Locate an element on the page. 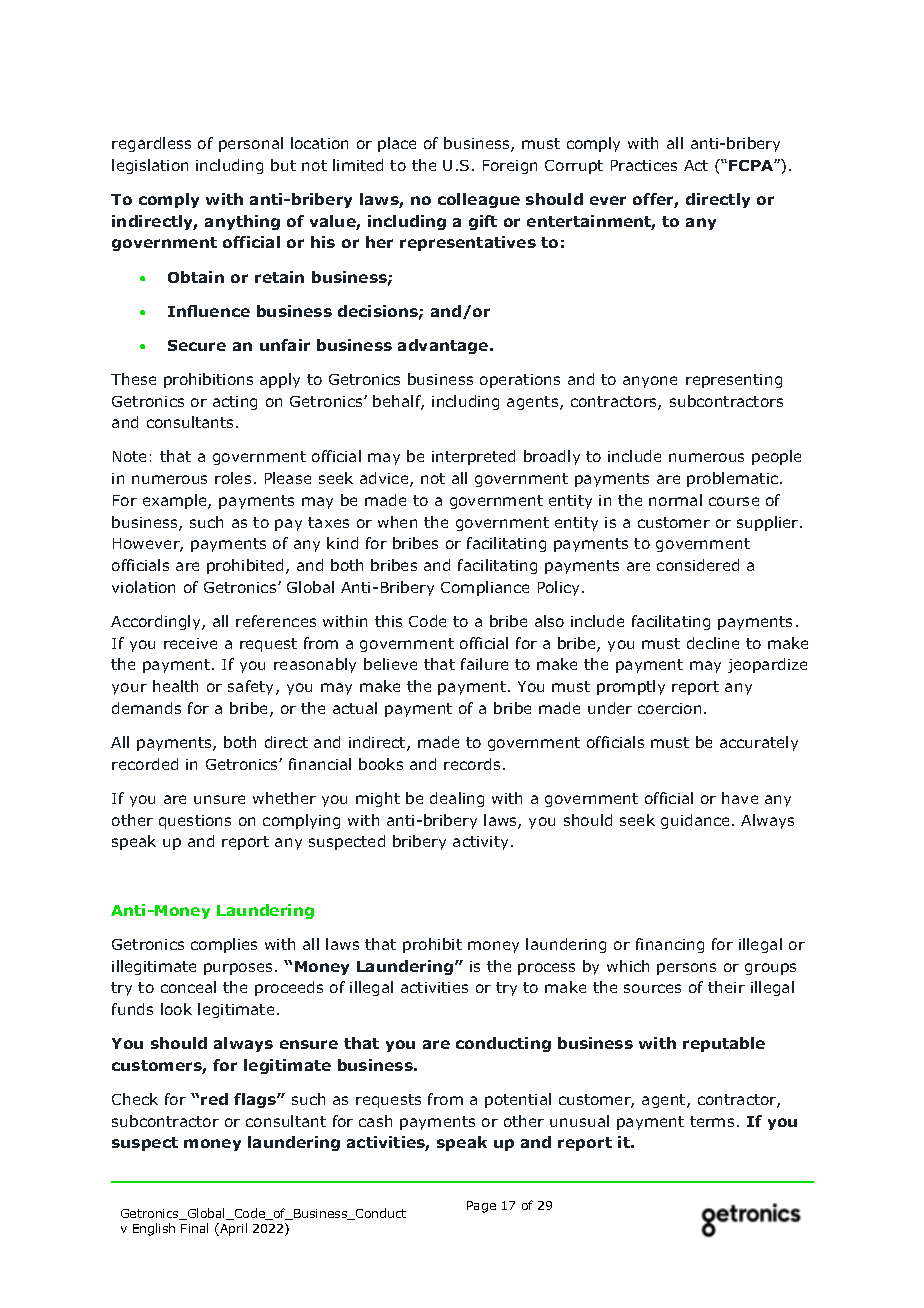  violation is located at coordinates (143, 587).
